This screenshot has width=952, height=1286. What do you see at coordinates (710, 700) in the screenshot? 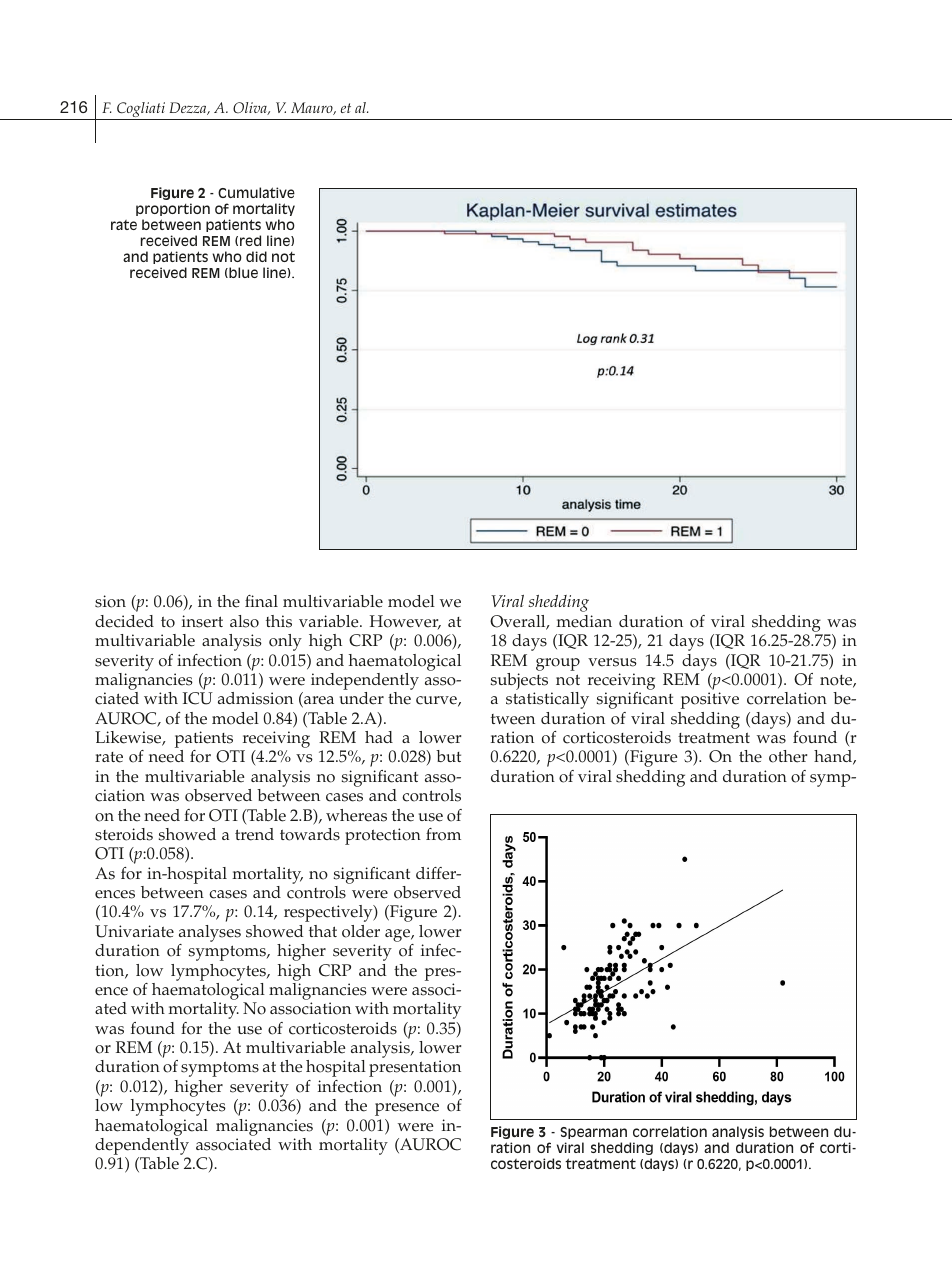
I see `positive` at bounding box center [710, 700].
